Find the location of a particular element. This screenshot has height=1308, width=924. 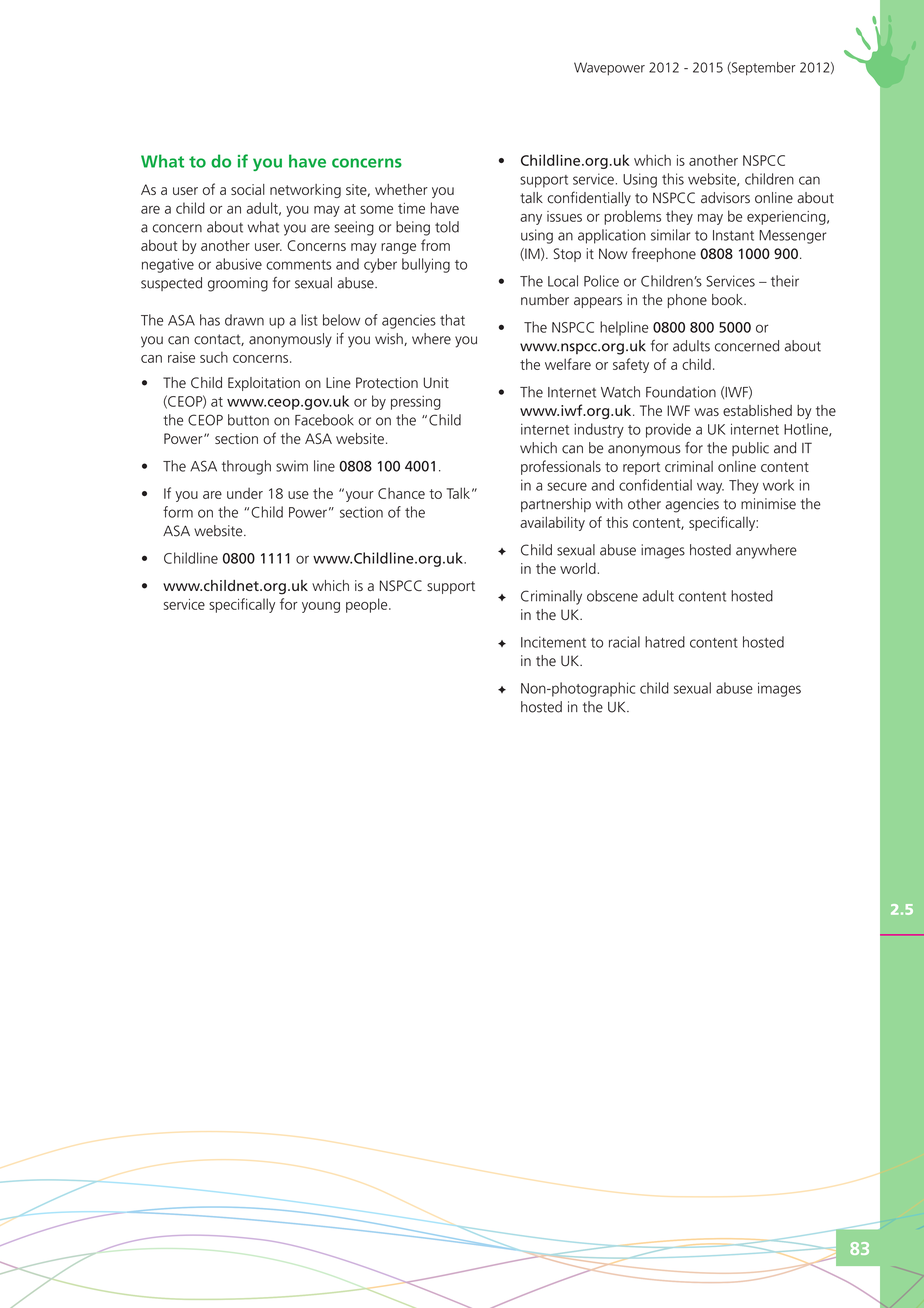

hatred is located at coordinates (665, 642).
